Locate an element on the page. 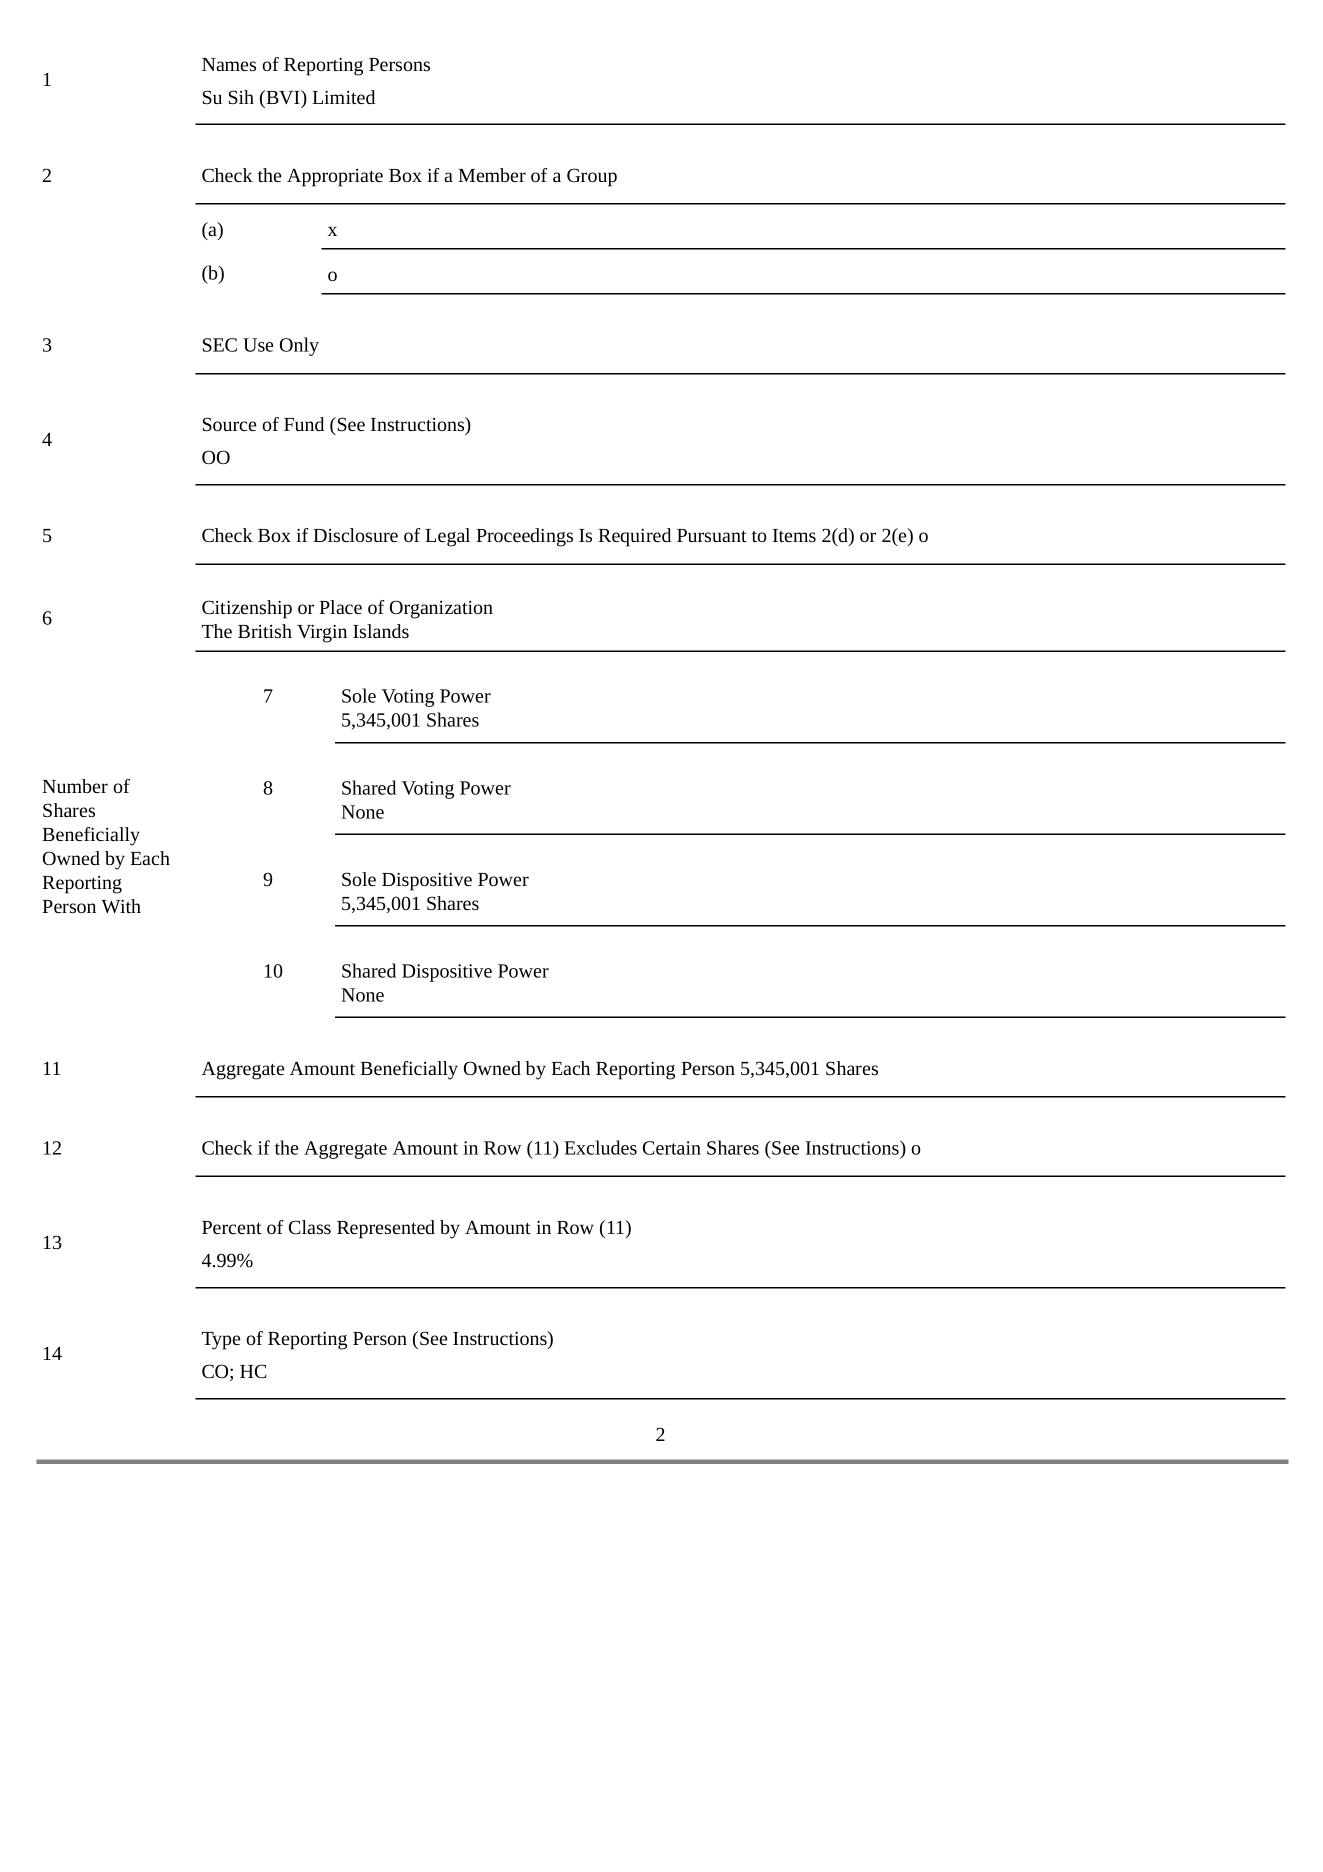  Excludes is located at coordinates (600, 1147).
